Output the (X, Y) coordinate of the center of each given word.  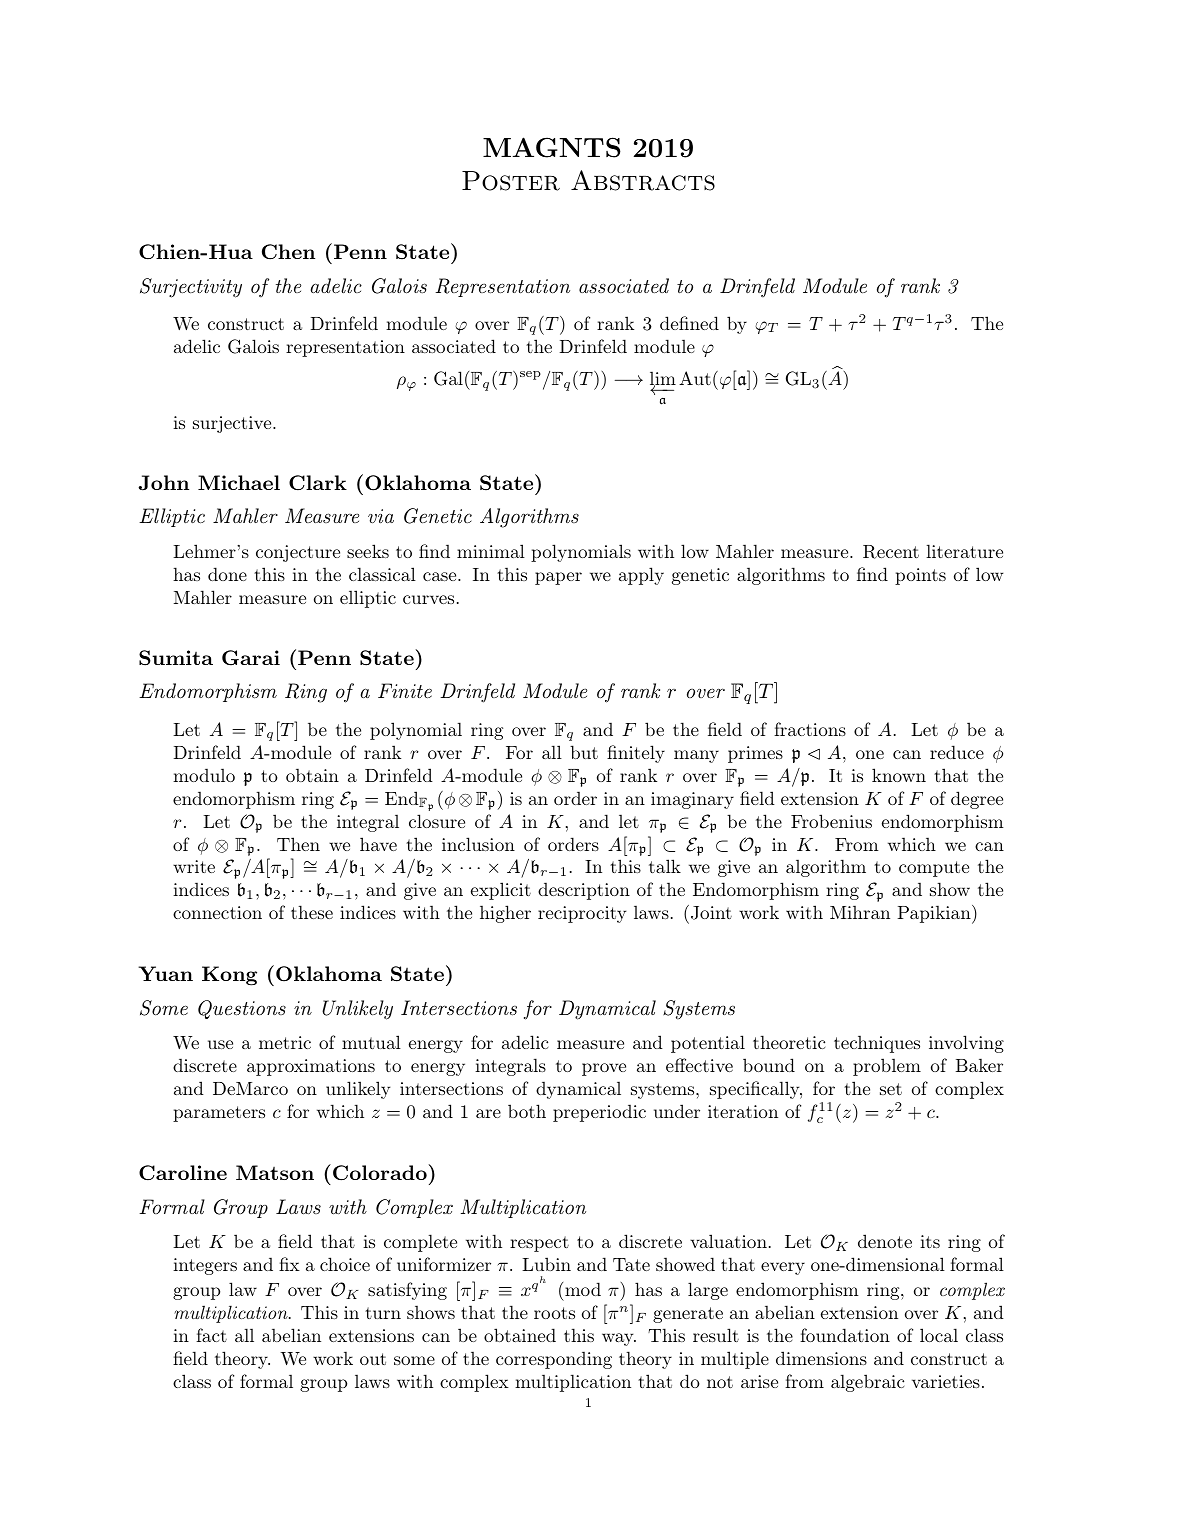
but (584, 752)
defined (689, 323)
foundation (845, 1335)
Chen (288, 251)
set (891, 1089)
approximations (311, 1067)
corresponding (554, 1360)
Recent (891, 552)
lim (663, 379)
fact (211, 1335)
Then (298, 844)
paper (558, 578)
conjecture (298, 553)
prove (604, 1069)
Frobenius (831, 821)
